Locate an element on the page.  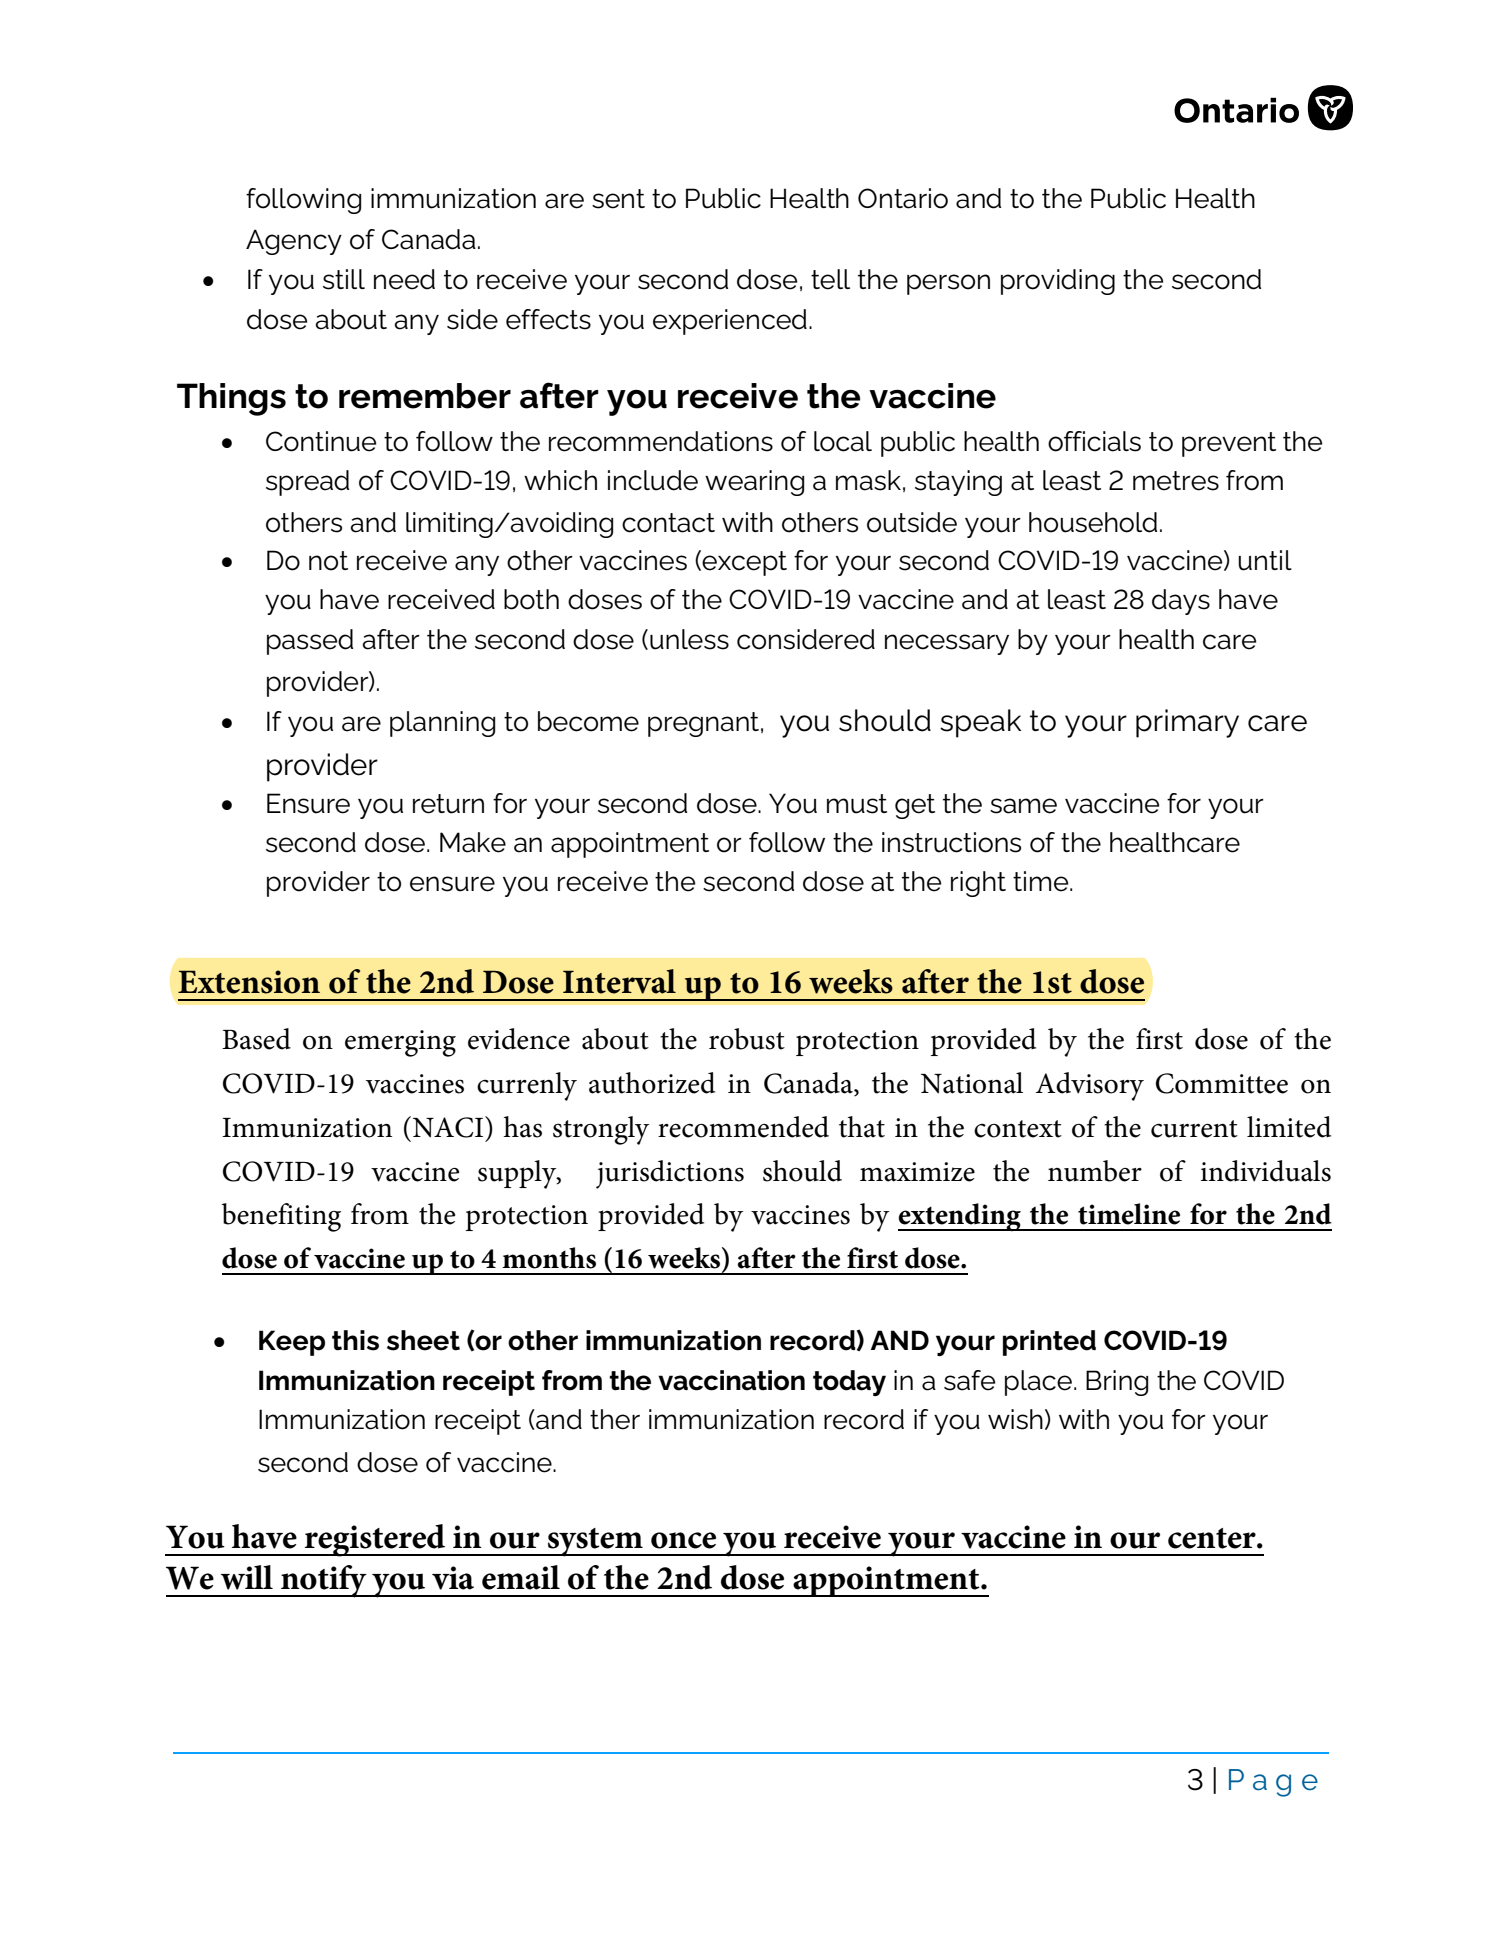
providing is located at coordinates (1058, 282).
